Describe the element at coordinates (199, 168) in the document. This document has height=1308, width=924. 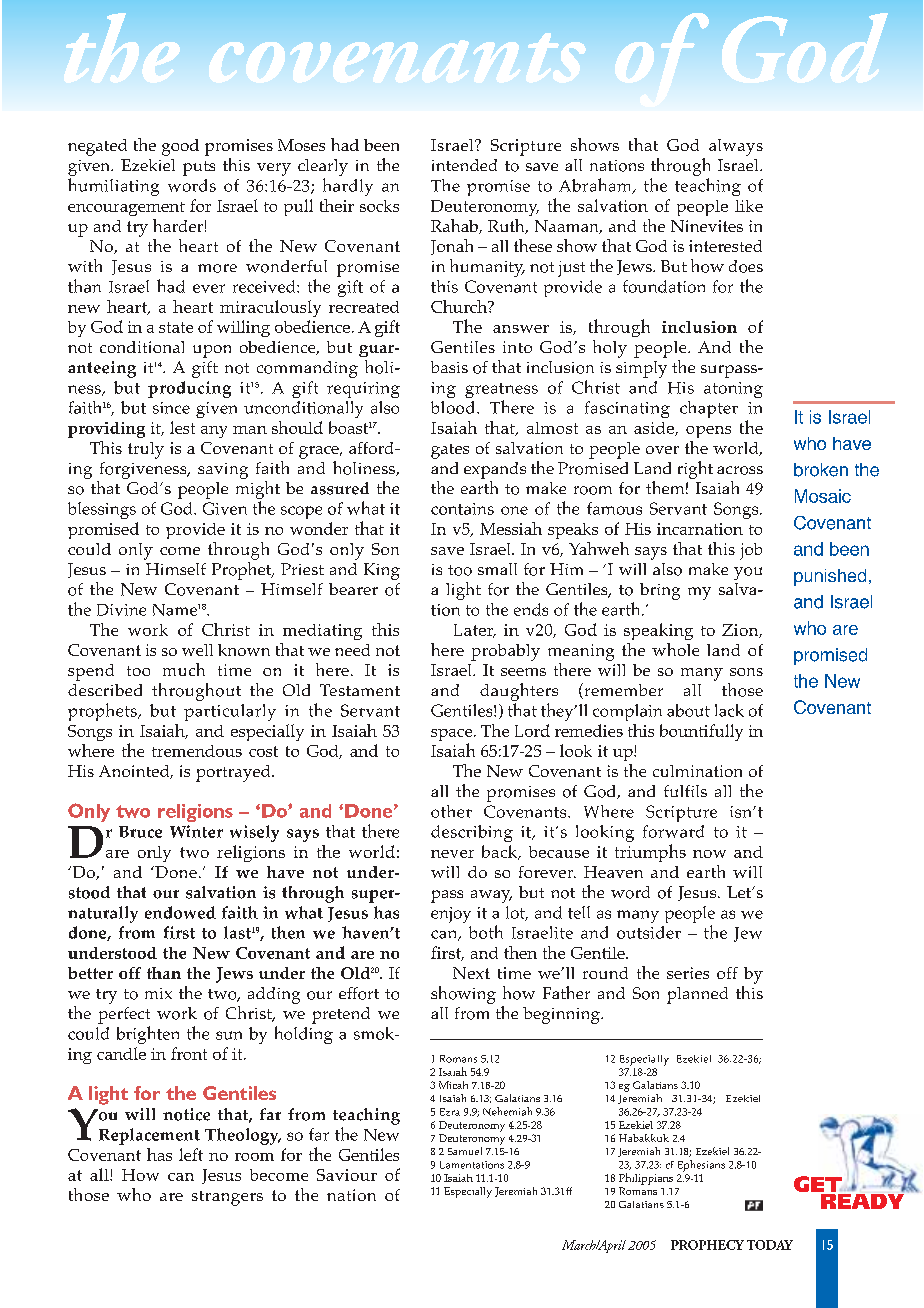
I see `puts` at that location.
